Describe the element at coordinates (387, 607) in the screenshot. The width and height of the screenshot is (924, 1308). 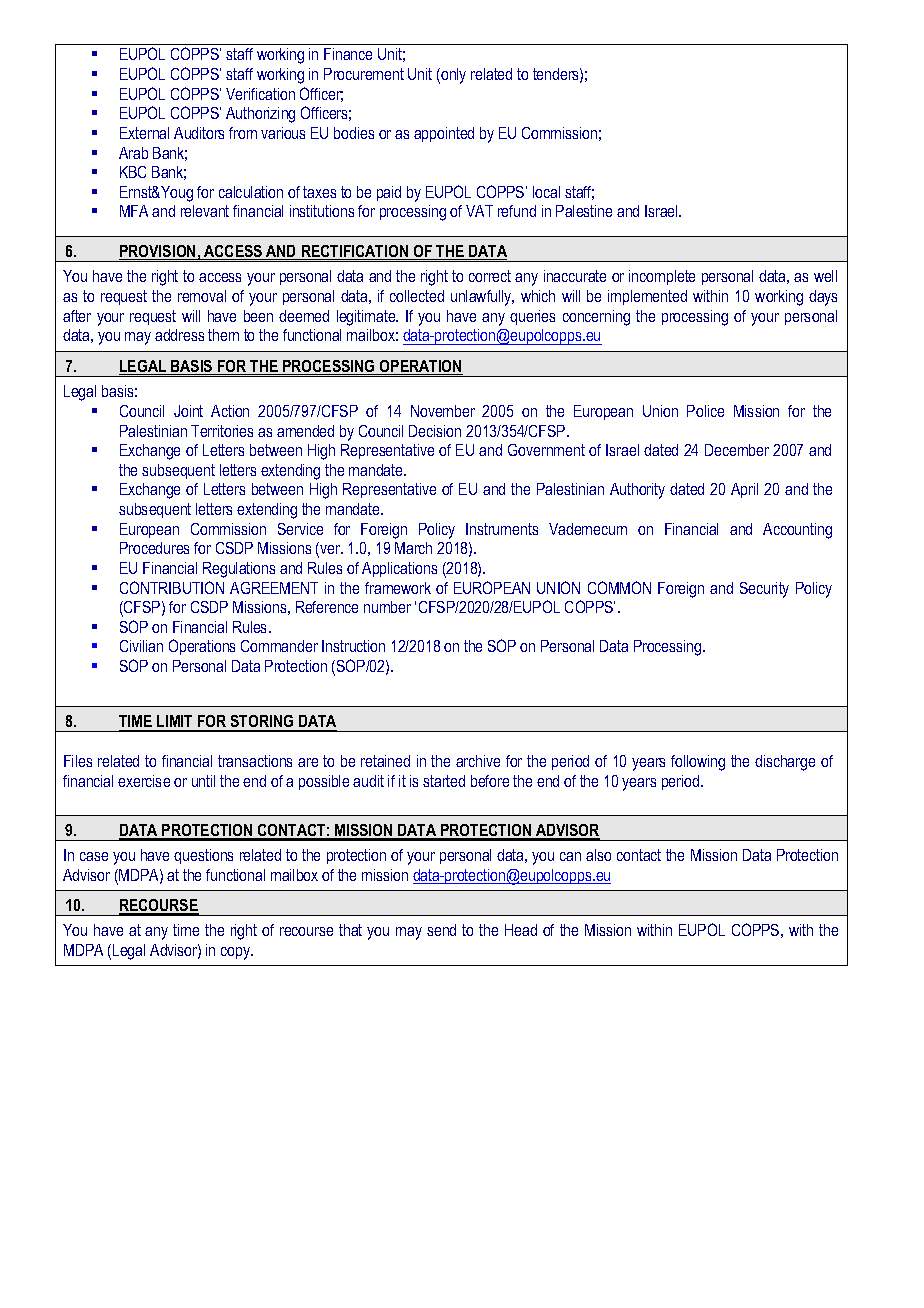
I see `number` at that location.
